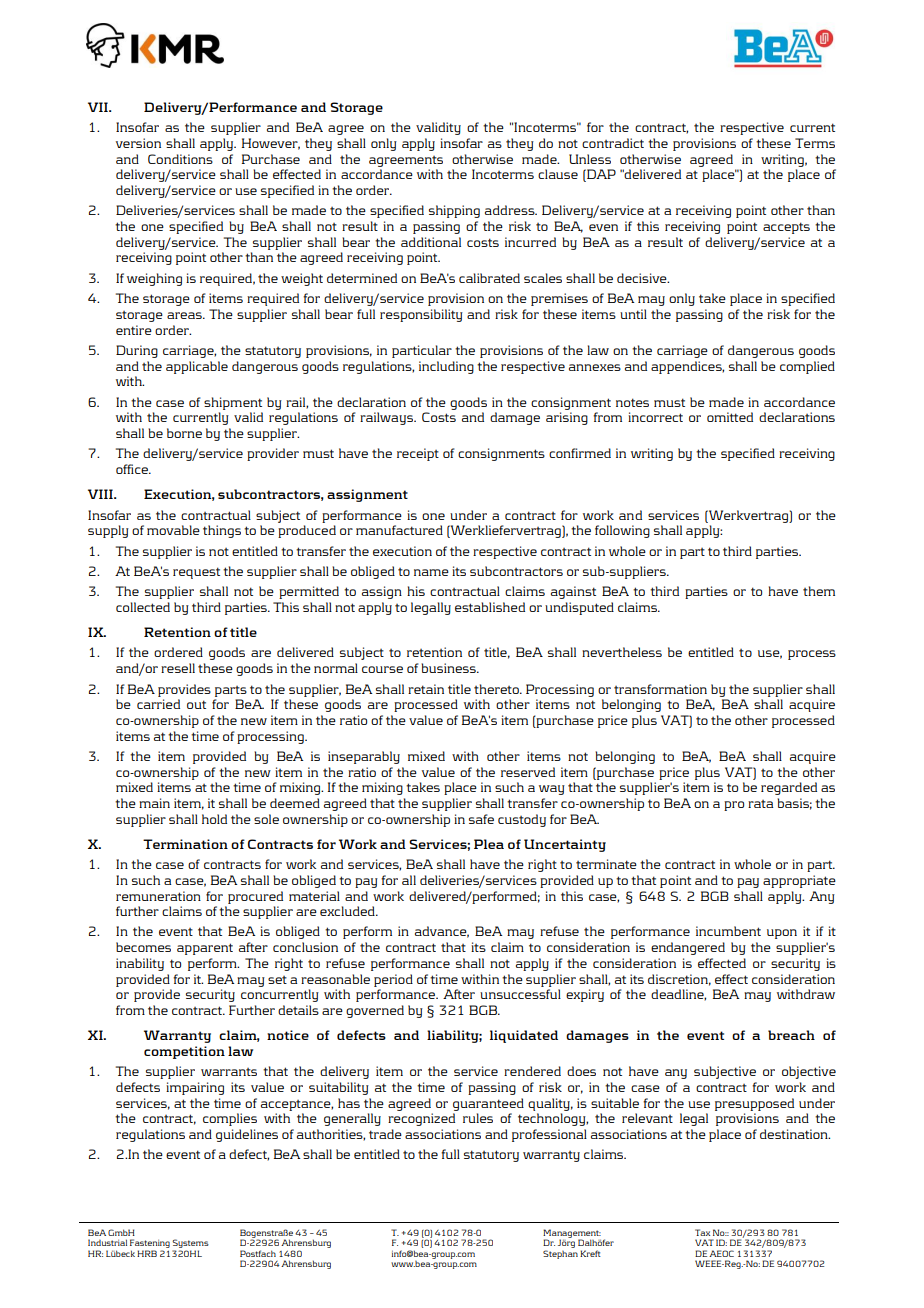  Describe the element at coordinates (190, 1245) in the screenshot. I see `Systems` at that location.
